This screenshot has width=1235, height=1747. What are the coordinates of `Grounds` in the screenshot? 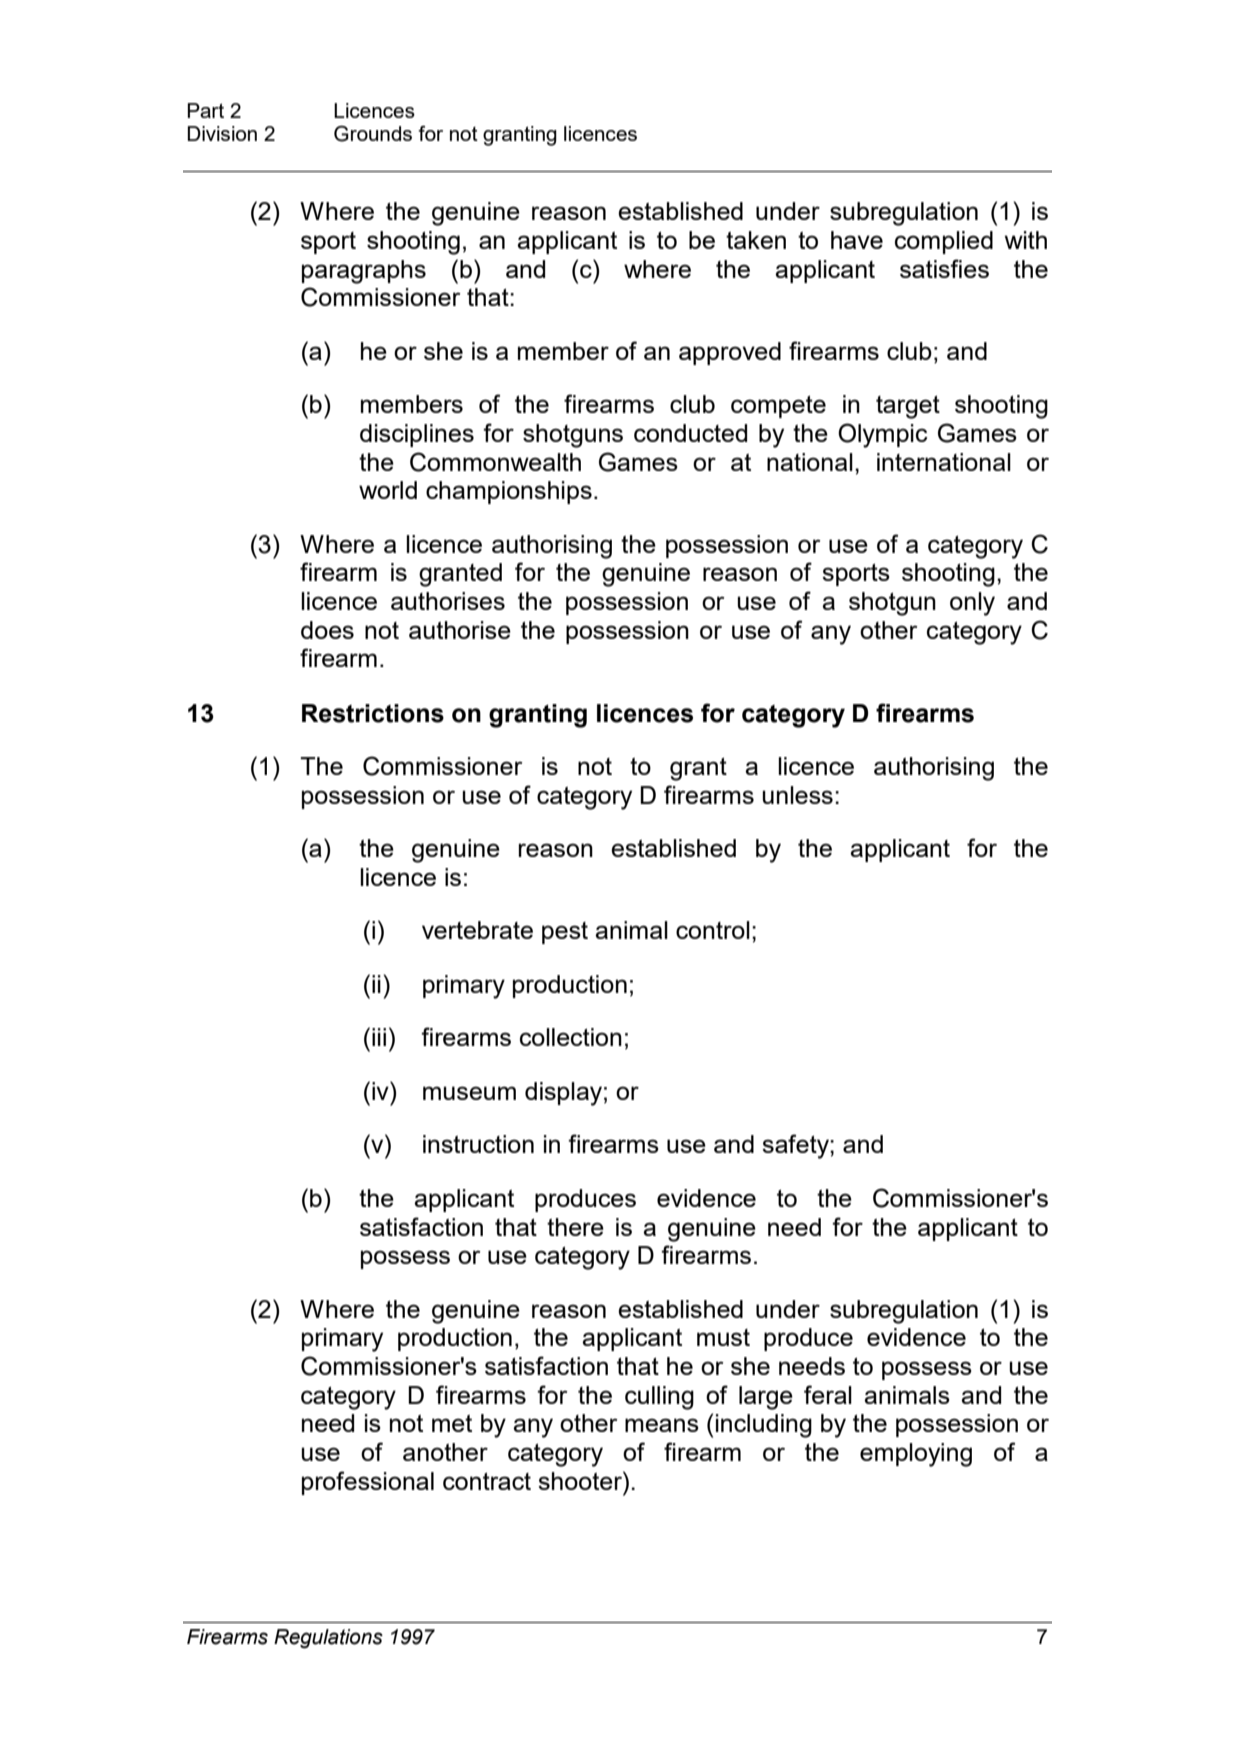 It's located at (373, 134).
